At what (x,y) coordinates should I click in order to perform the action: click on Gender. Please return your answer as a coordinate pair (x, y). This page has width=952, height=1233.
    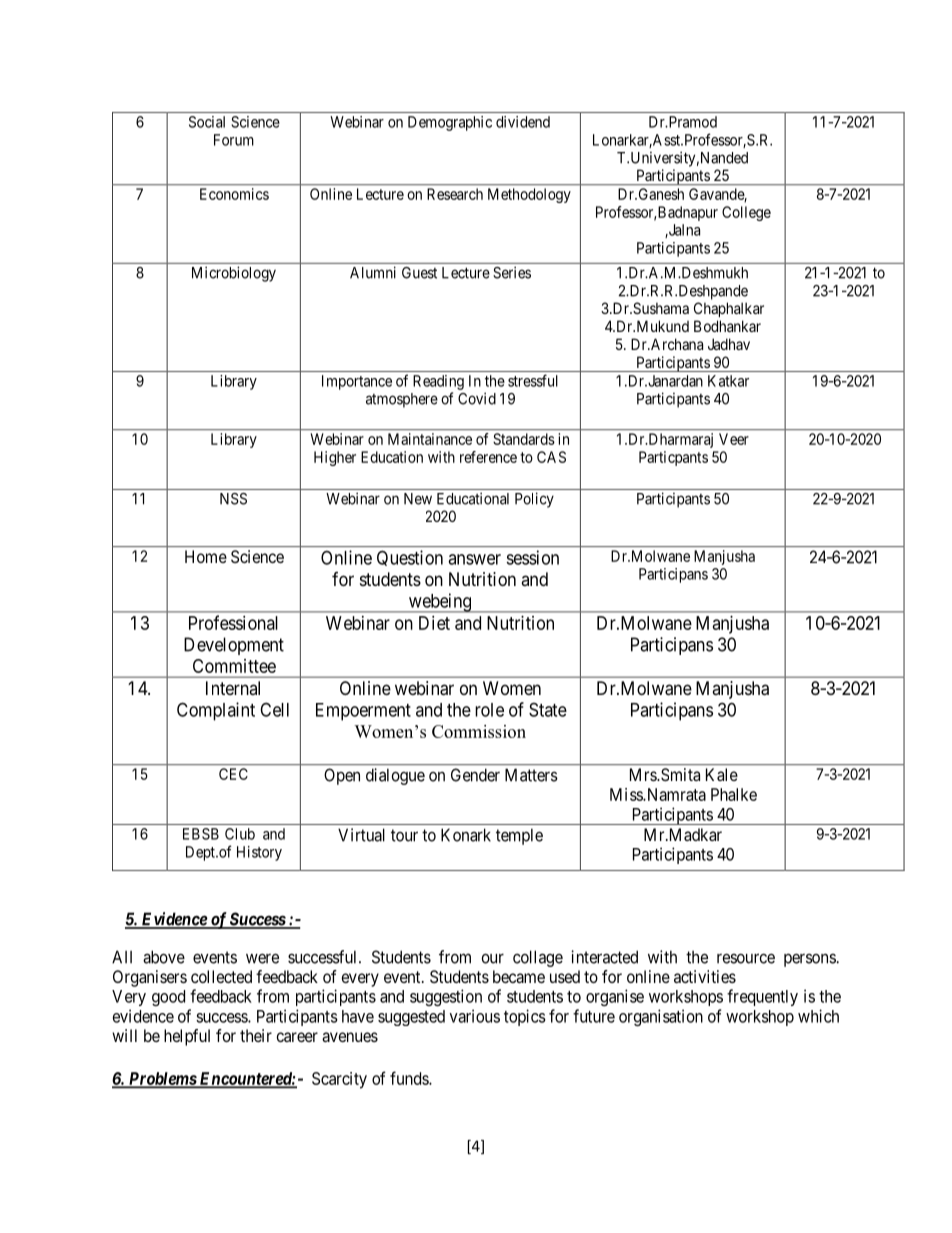
    Looking at the image, I should click on (475, 775).
